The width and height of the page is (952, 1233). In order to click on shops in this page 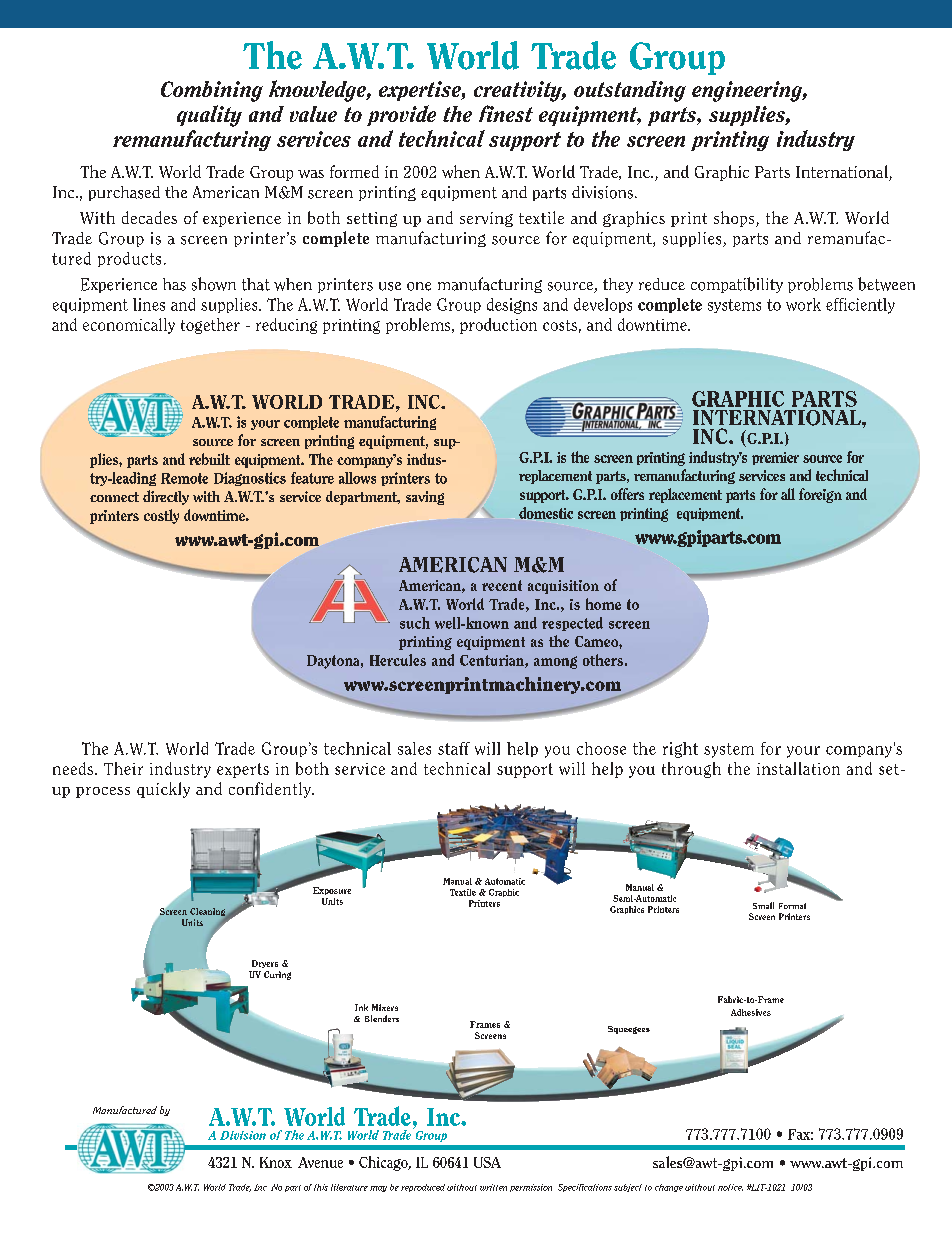, I will do `click(735, 219)`.
